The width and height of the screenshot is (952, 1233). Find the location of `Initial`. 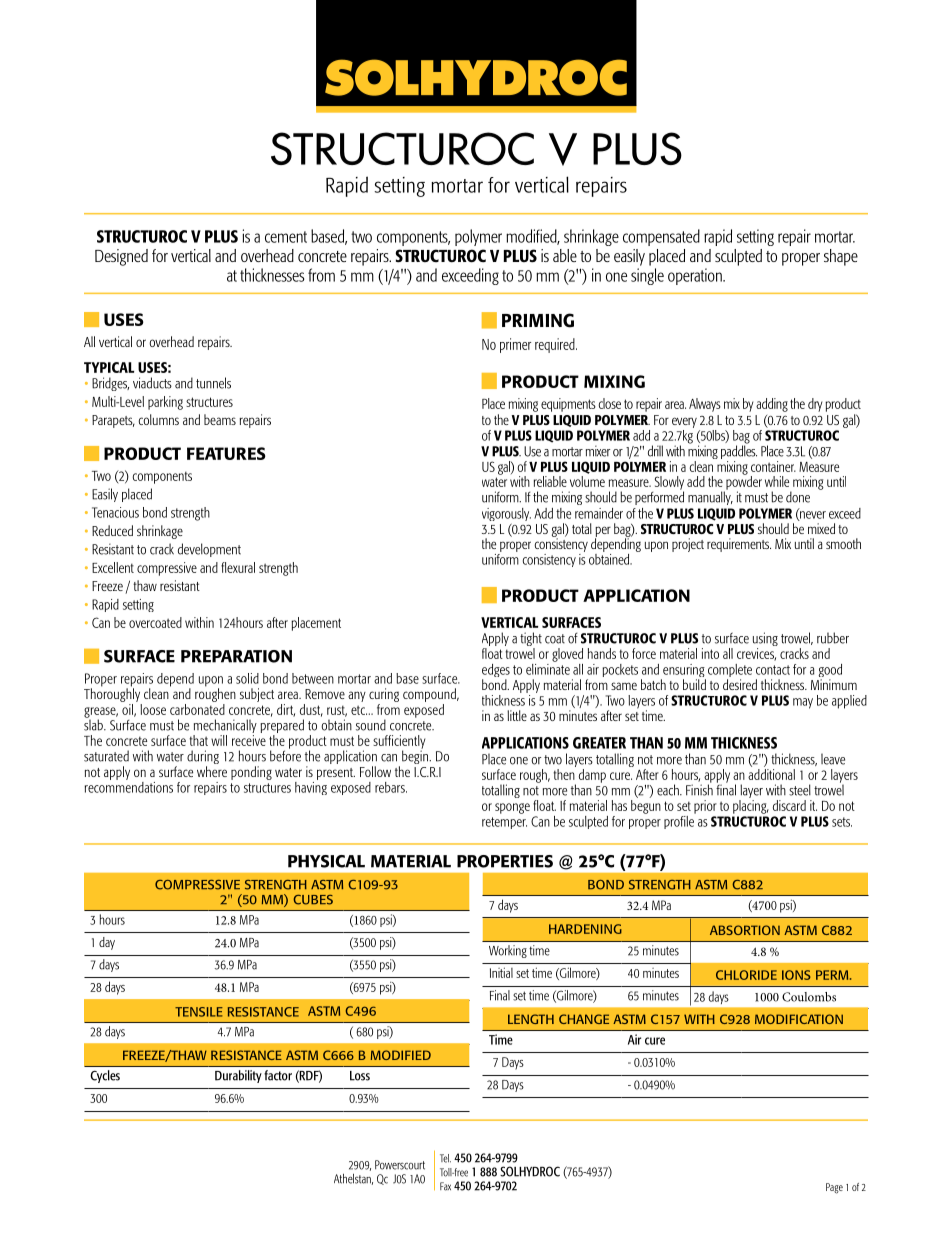

Initial is located at coordinates (501, 972).
